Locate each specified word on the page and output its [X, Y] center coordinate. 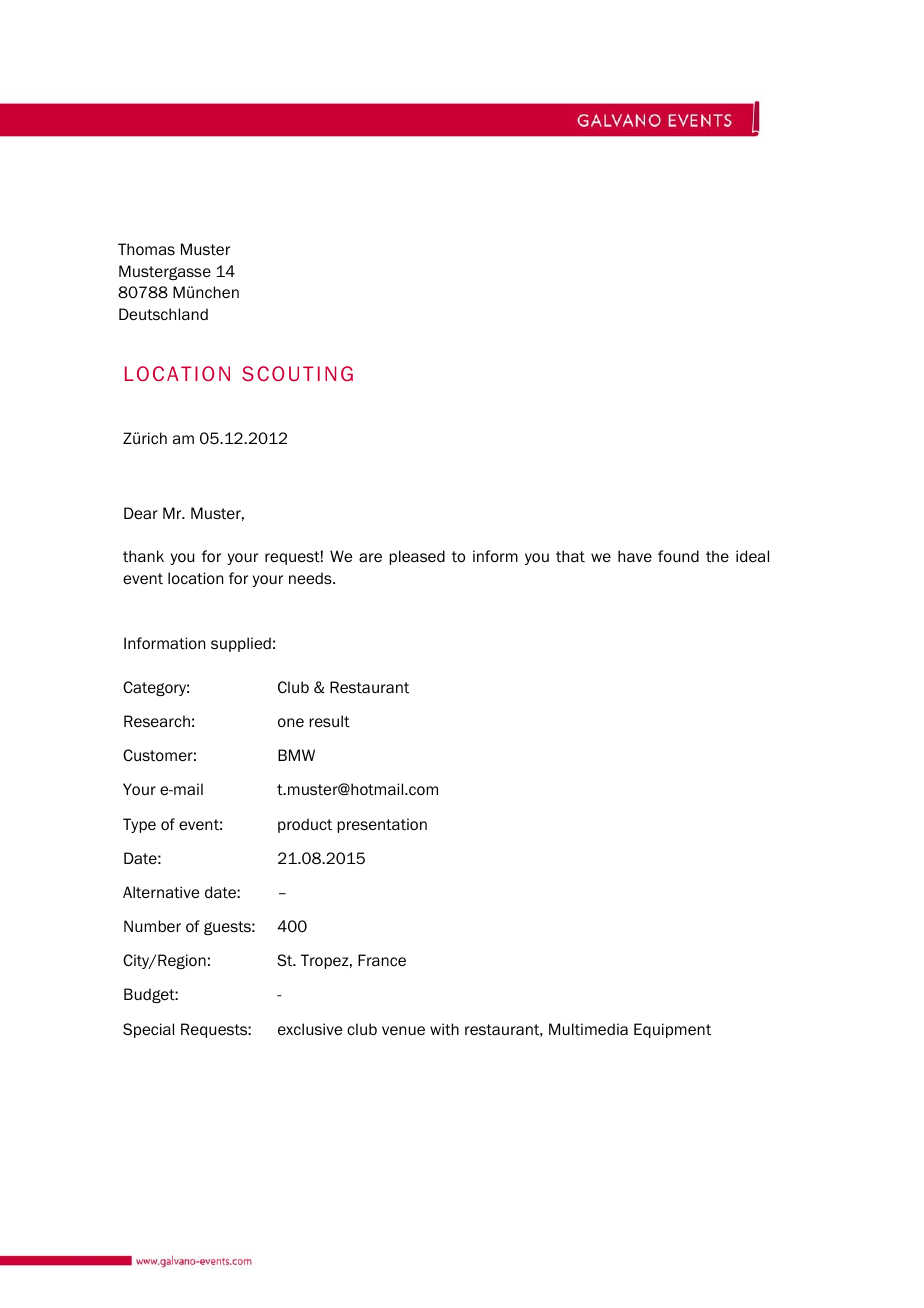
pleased [417, 557]
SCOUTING [297, 373]
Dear [141, 513]
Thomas [146, 249]
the [717, 556]
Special [148, 1030]
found [678, 556]
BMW [296, 755]
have [635, 556]
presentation [382, 825]
